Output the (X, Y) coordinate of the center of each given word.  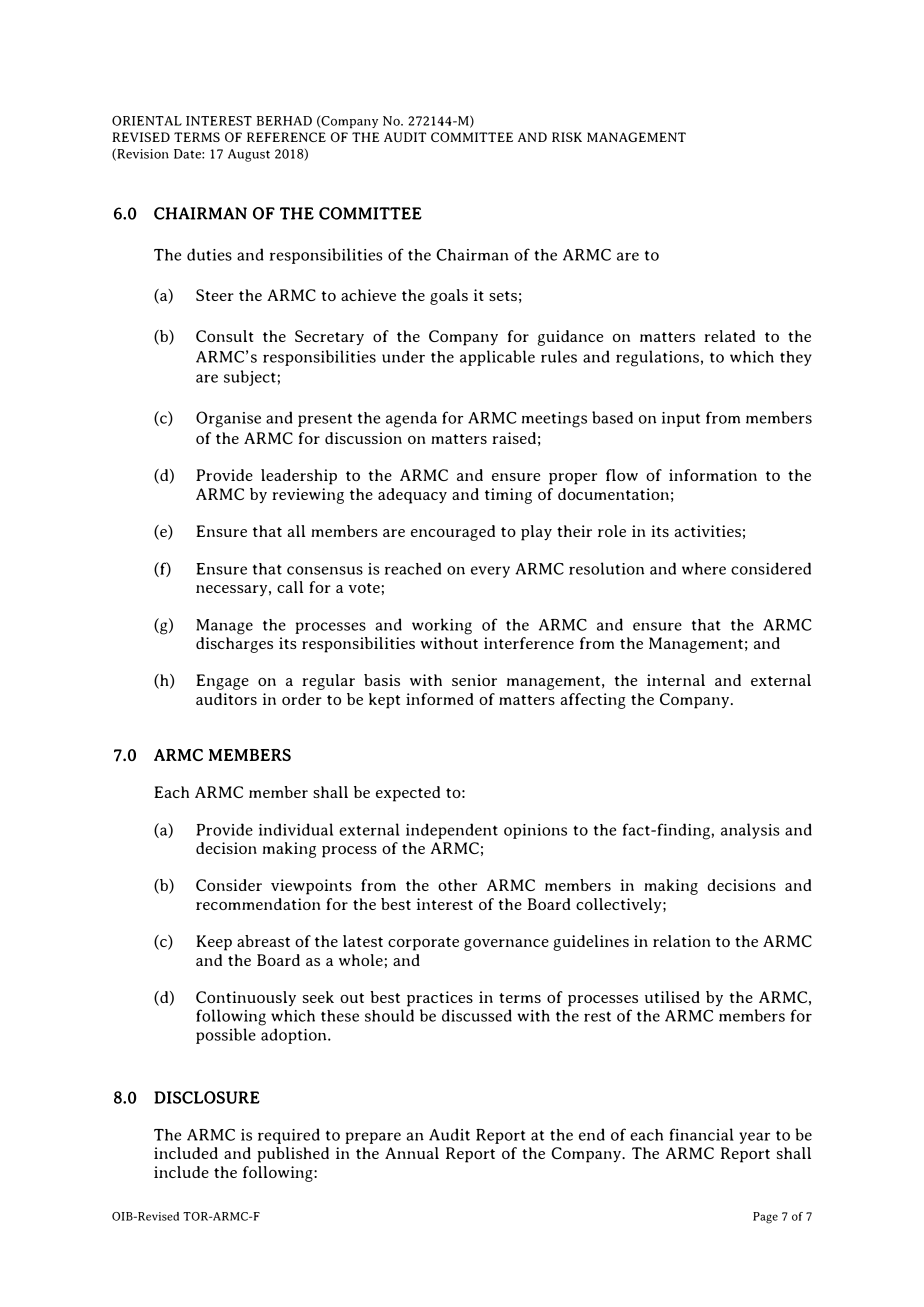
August (249, 155)
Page (765, 1218)
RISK (567, 137)
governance (506, 945)
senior (474, 680)
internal (676, 680)
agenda (411, 419)
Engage (222, 682)
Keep (214, 943)
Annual (412, 1153)
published (293, 1155)
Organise (228, 419)
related (729, 336)
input (681, 419)
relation (682, 941)
